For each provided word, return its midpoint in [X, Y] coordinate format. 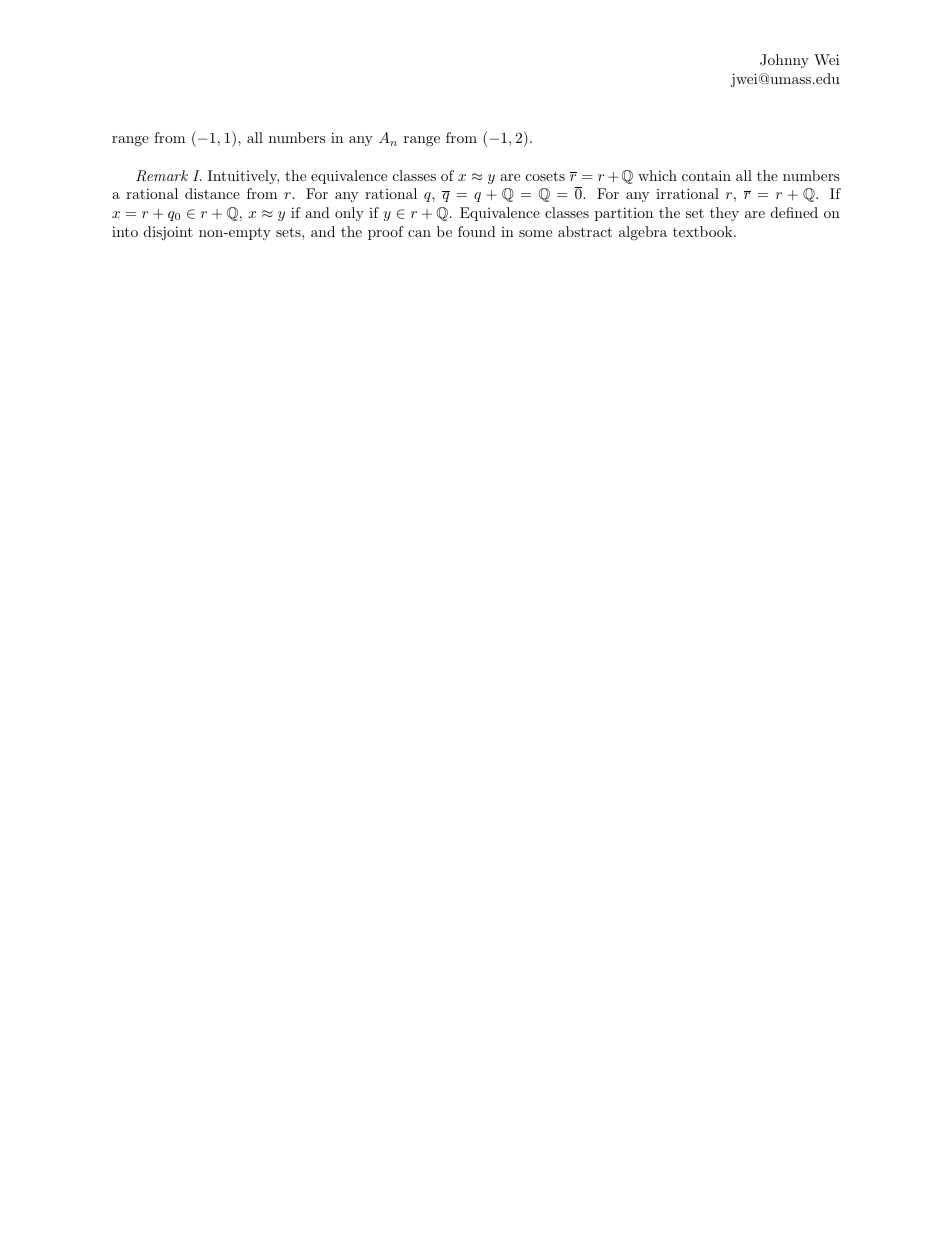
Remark [162, 176]
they [724, 214]
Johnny [784, 61]
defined [794, 212]
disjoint [168, 233]
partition [624, 214]
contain [706, 175]
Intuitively [243, 177]
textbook [704, 231]
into [125, 231]
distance [212, 193]
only [349, 214]
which [657, 175]
